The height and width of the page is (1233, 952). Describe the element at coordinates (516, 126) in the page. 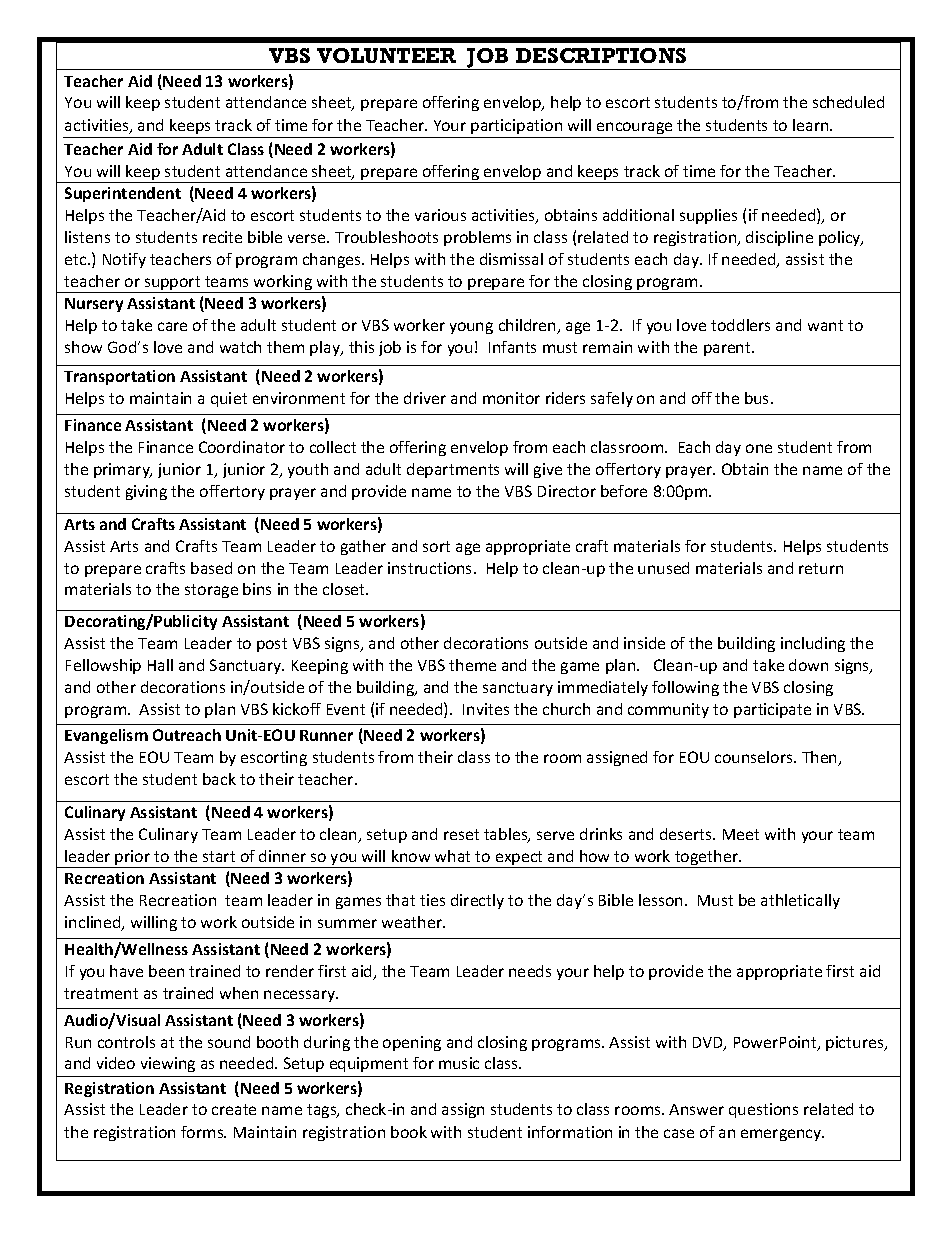

I see `participation` at that location.
